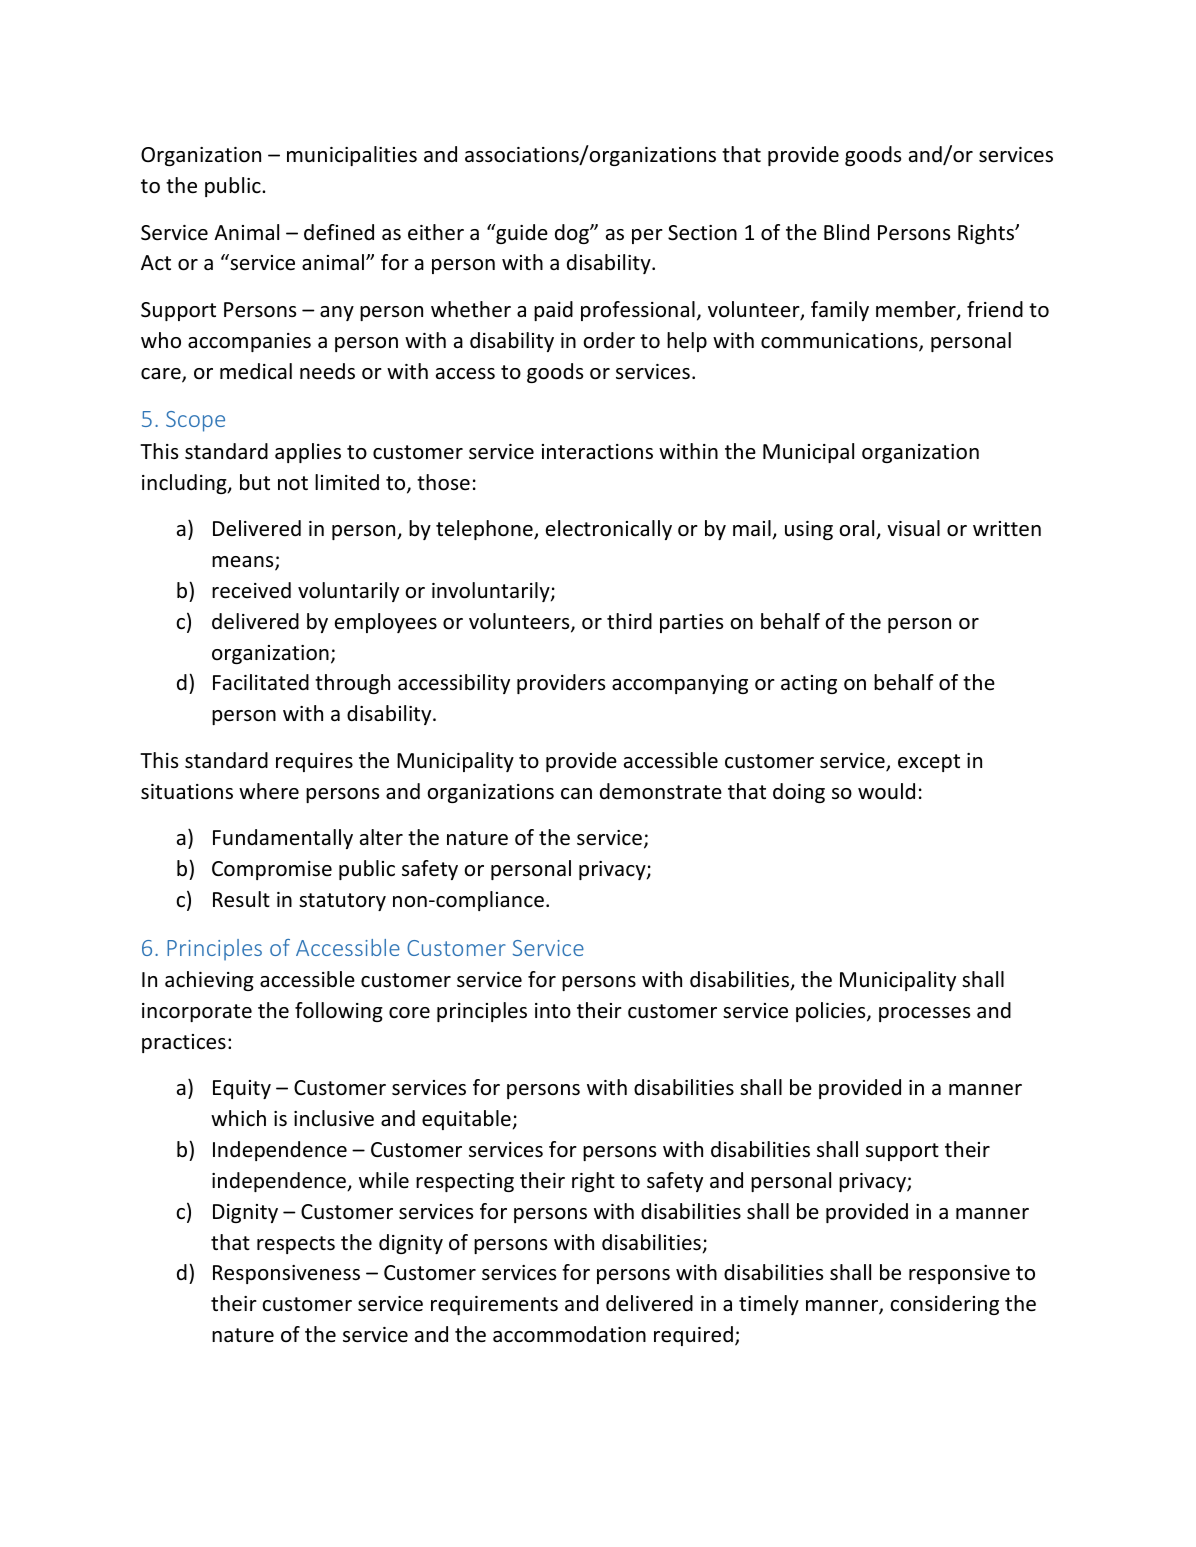 The image size is (1196, 1547). What do you see at coordinates (944, 1305) in the screenshot?
I see `considering` at bounding box center [944, 1305].
